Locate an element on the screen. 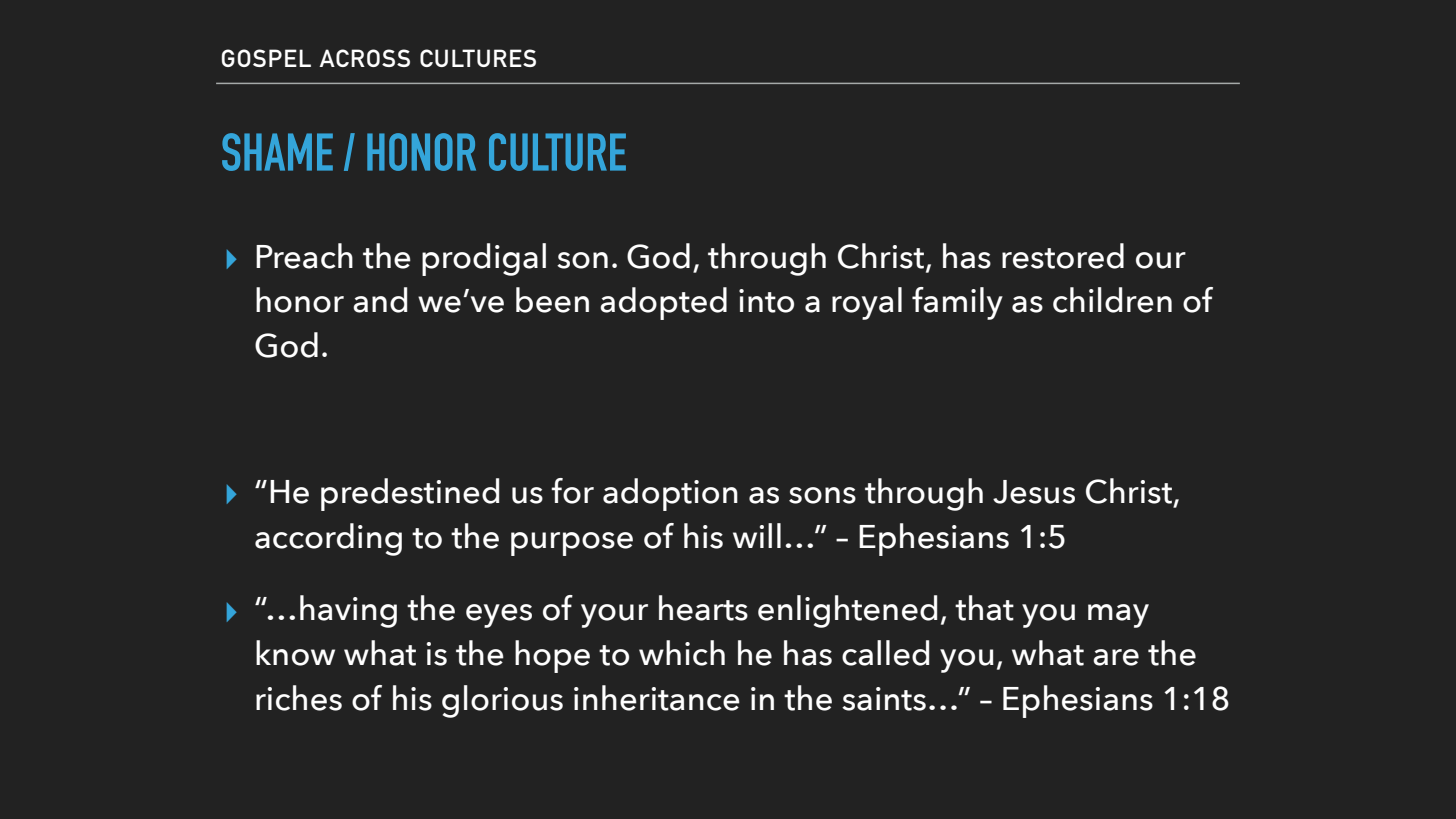 This screenshot has height=819, width=1456. ACROSS is located at coordinates (364, 58).
